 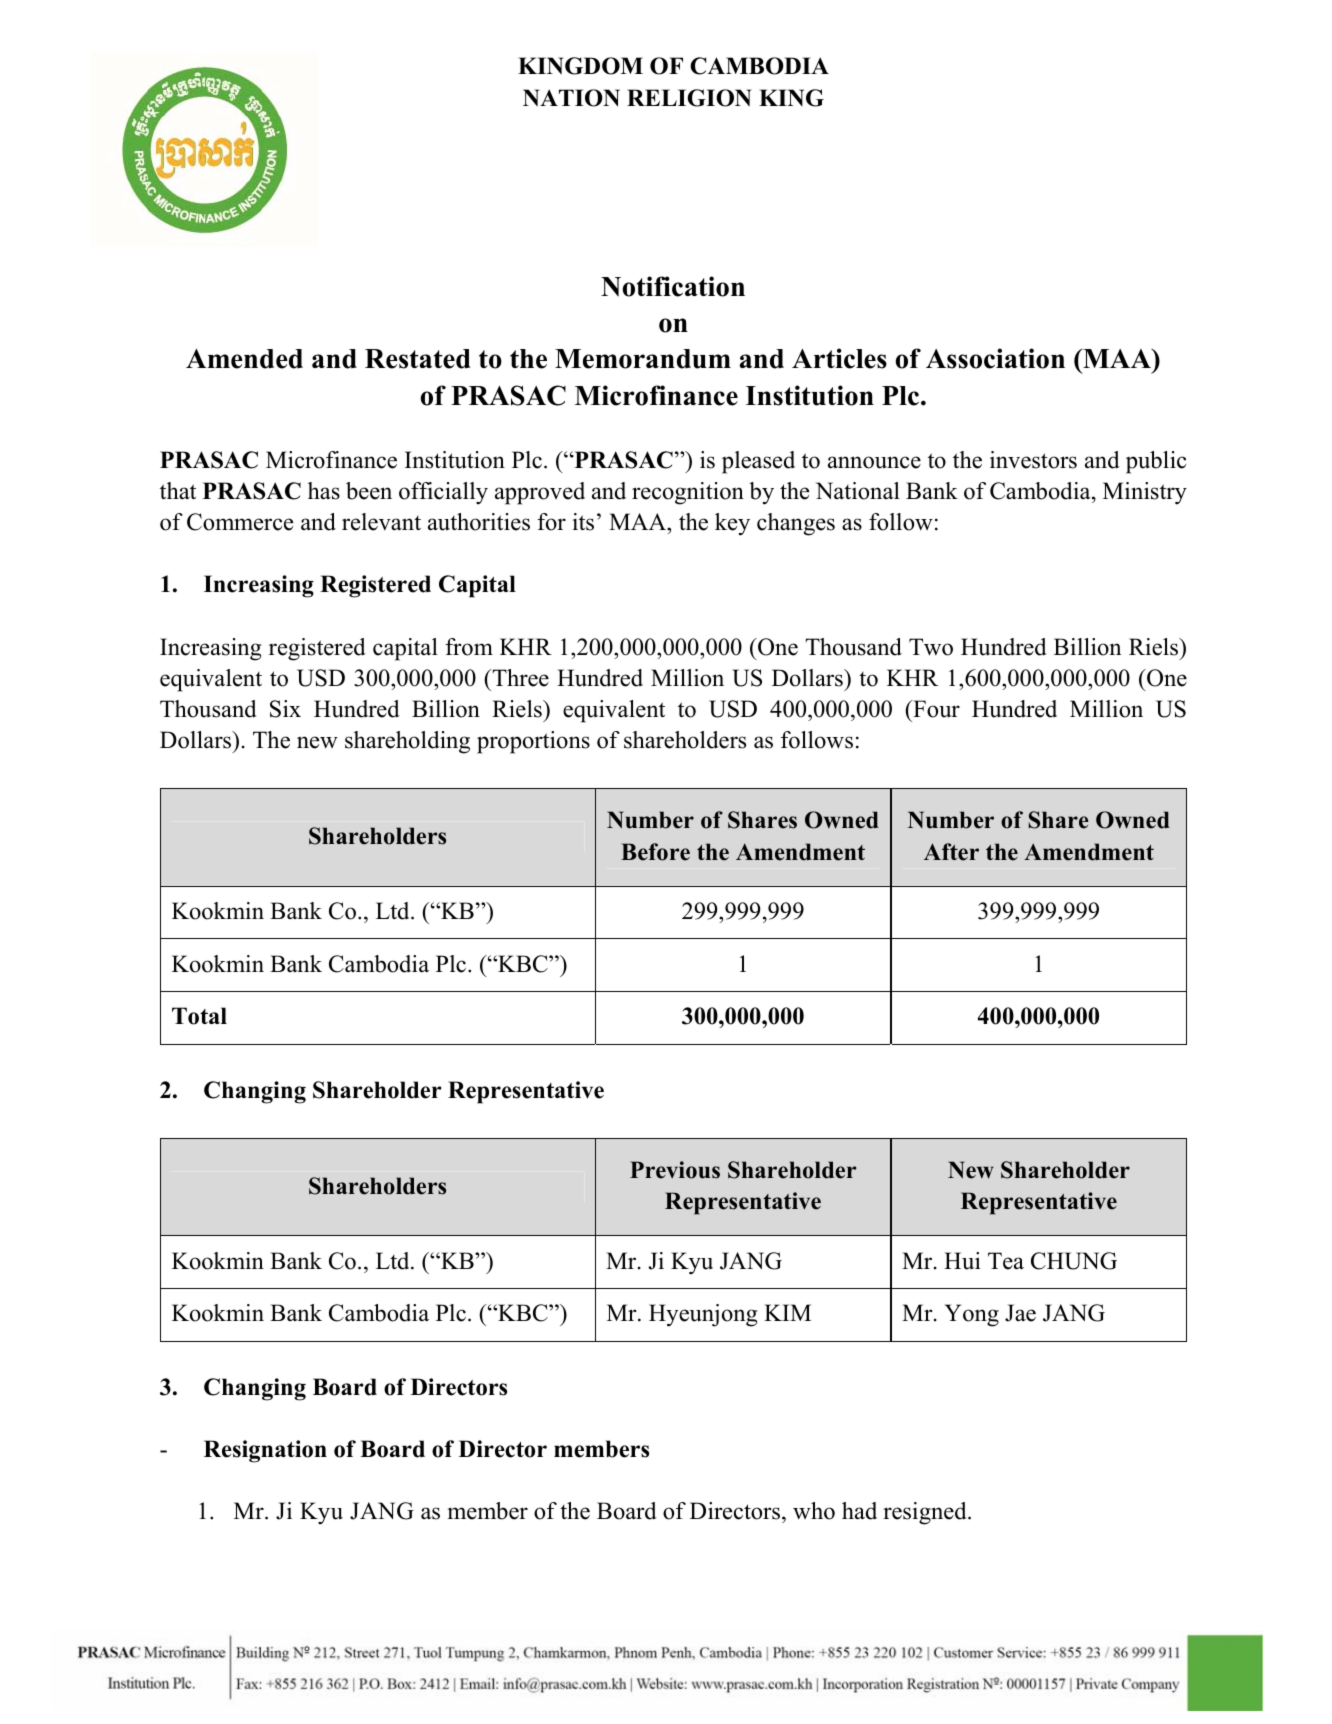 I want to click on RELIGION, so click(x=689, y=98).
